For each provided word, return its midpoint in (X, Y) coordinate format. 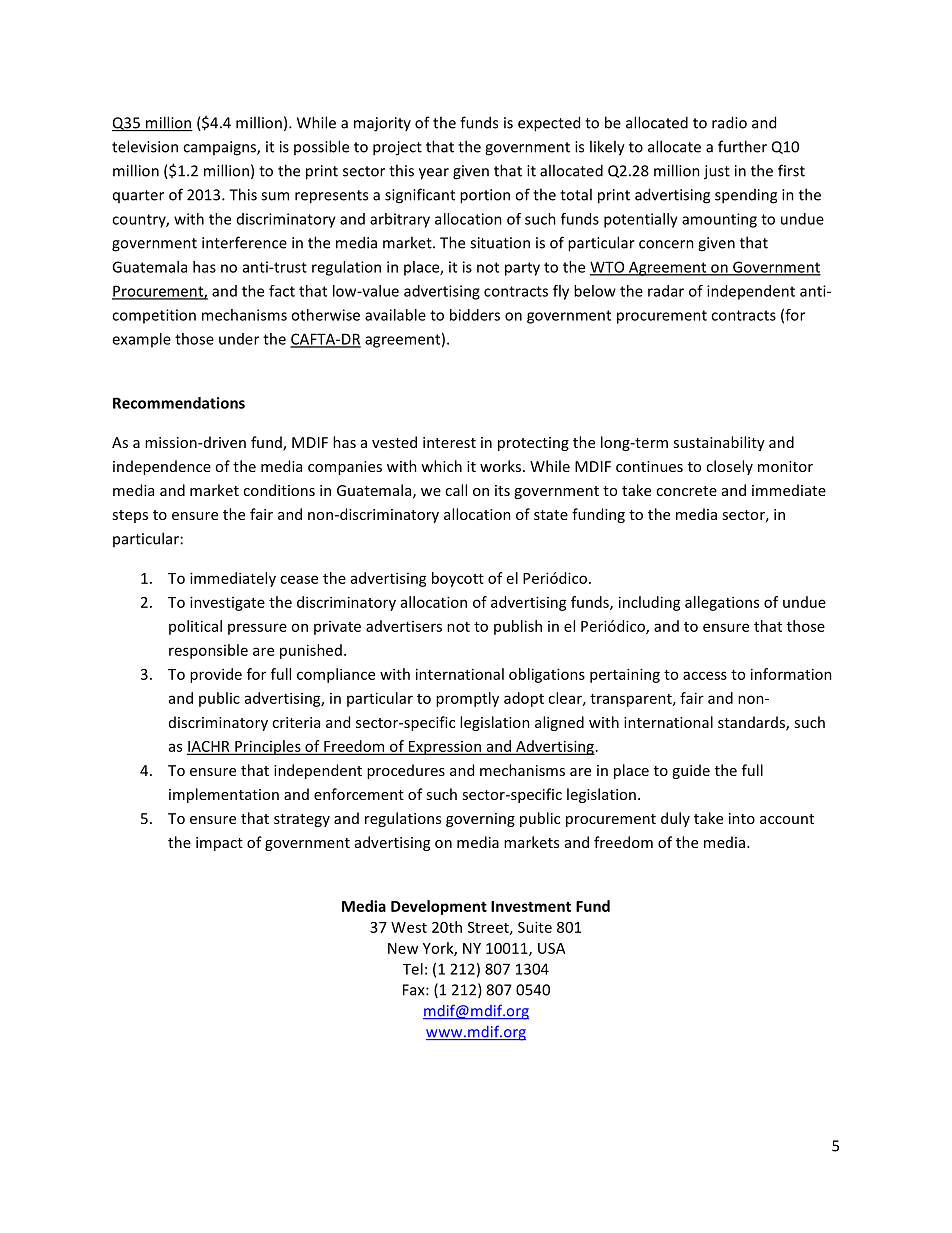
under (239, 339)
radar (666, 291)
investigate (227, 603)
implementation (224, 795)
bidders (475, 315)
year (434, 174)
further (742, 146)
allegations (722, 603)
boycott (458, 579)
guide (691, 771)
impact (219, 844)
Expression (444, 748)
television (145, 146)
